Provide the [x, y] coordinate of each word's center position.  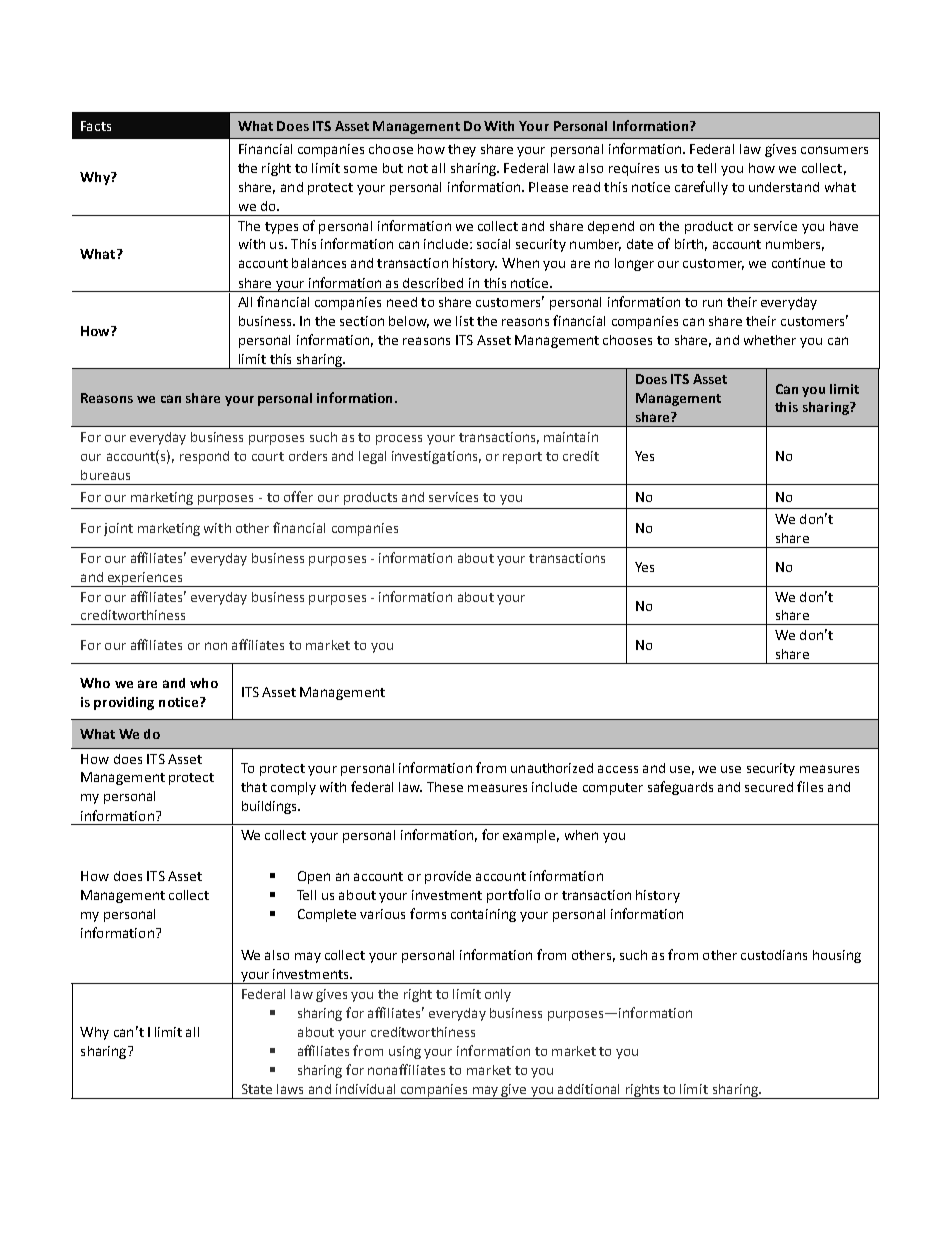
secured [769, 787]
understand [784, 187]
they [462, 150]
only [498, 995]
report [522, 458]
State [257, 1089]
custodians [774, 955]
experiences [145, 579]
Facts [96, 126]
